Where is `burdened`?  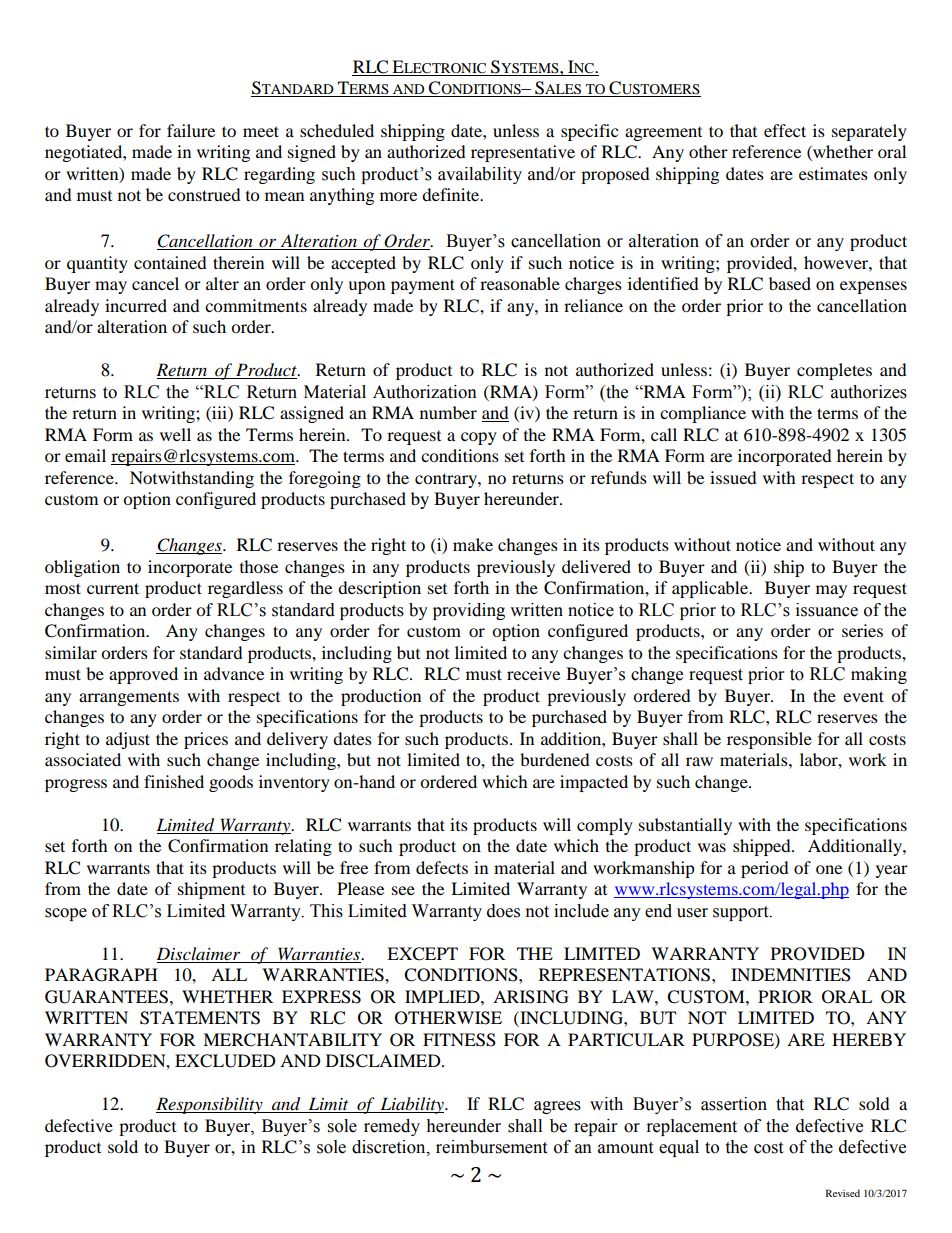 burdened is located at coordinates (555, 759).
